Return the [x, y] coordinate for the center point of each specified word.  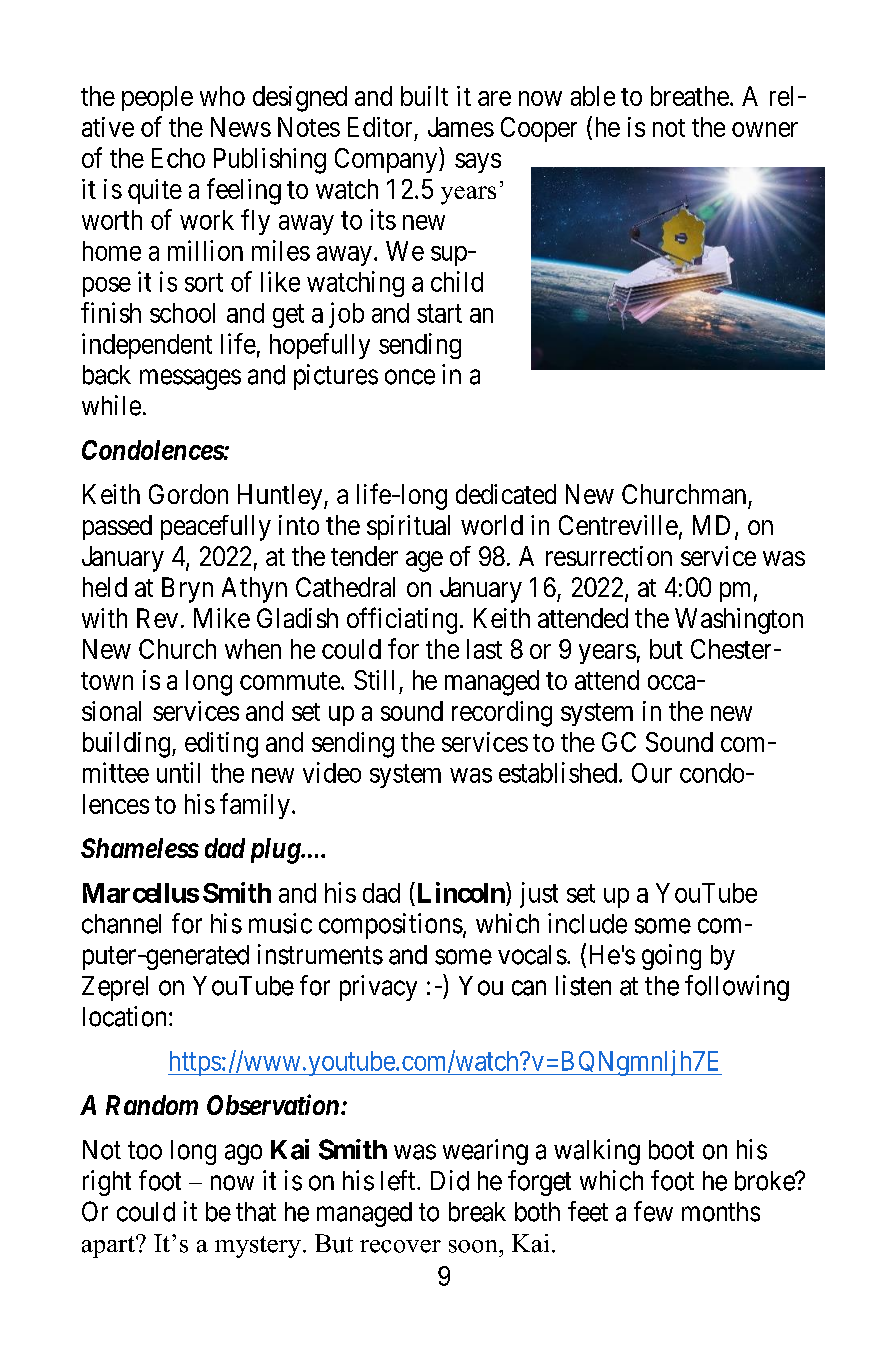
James [461, 127]
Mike [222, 618]
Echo [178, 158]
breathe [690, 96]
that [256, 1212]
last [484, 649]
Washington [739, 621]
